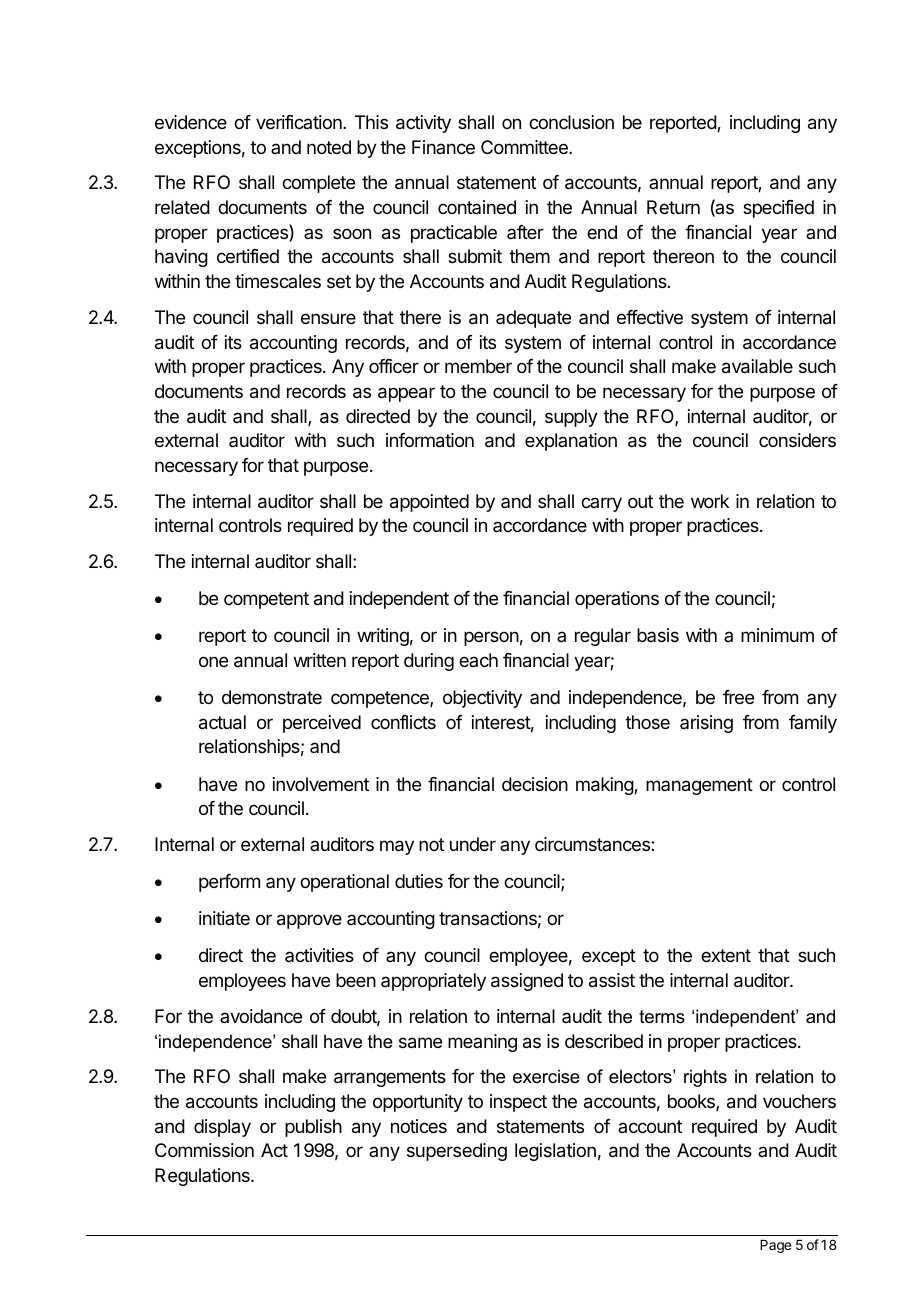 This image has height=1308, width=924. I want to click on verification, so click(300, 122).
